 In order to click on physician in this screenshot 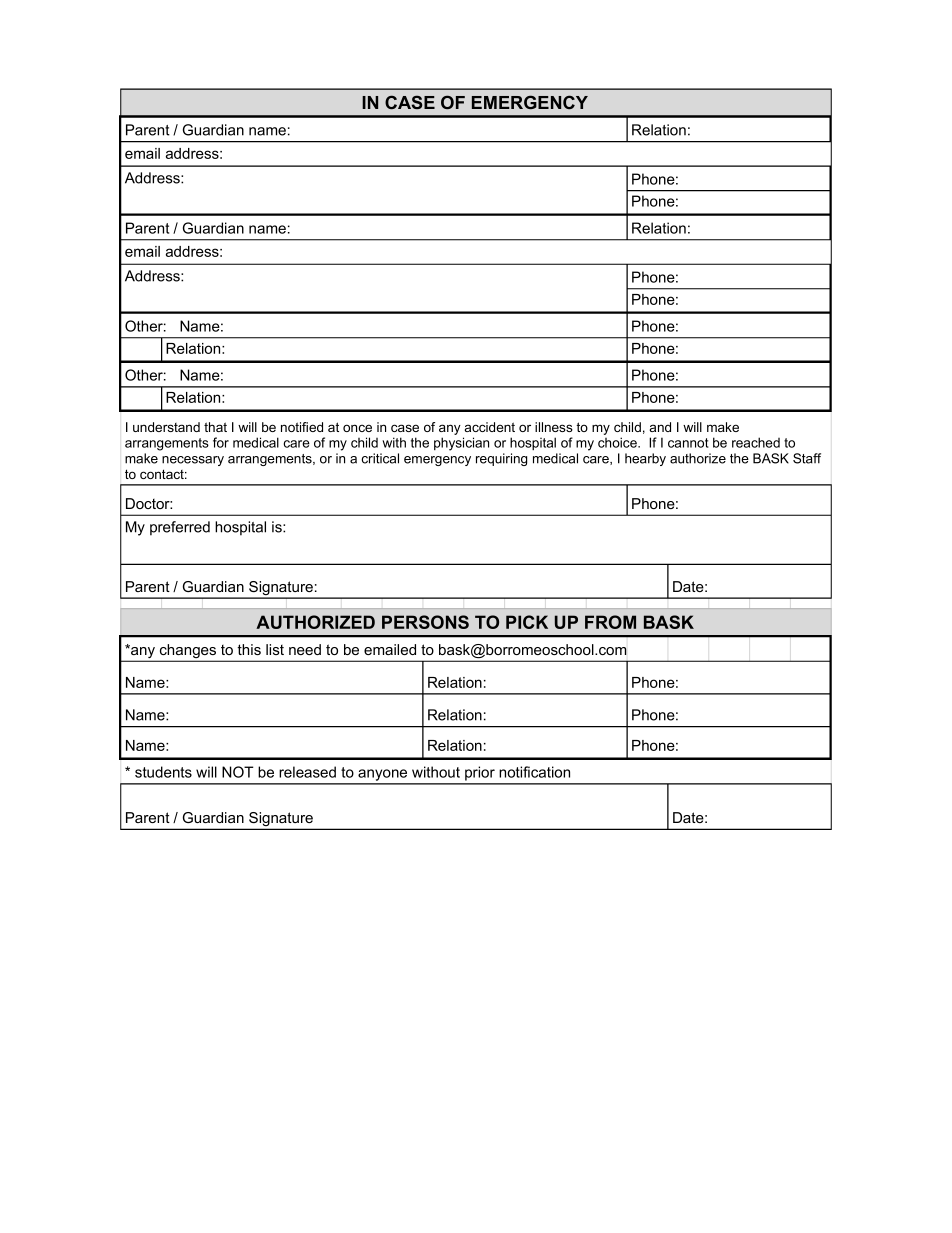, I will do `click(461, 444)`.
